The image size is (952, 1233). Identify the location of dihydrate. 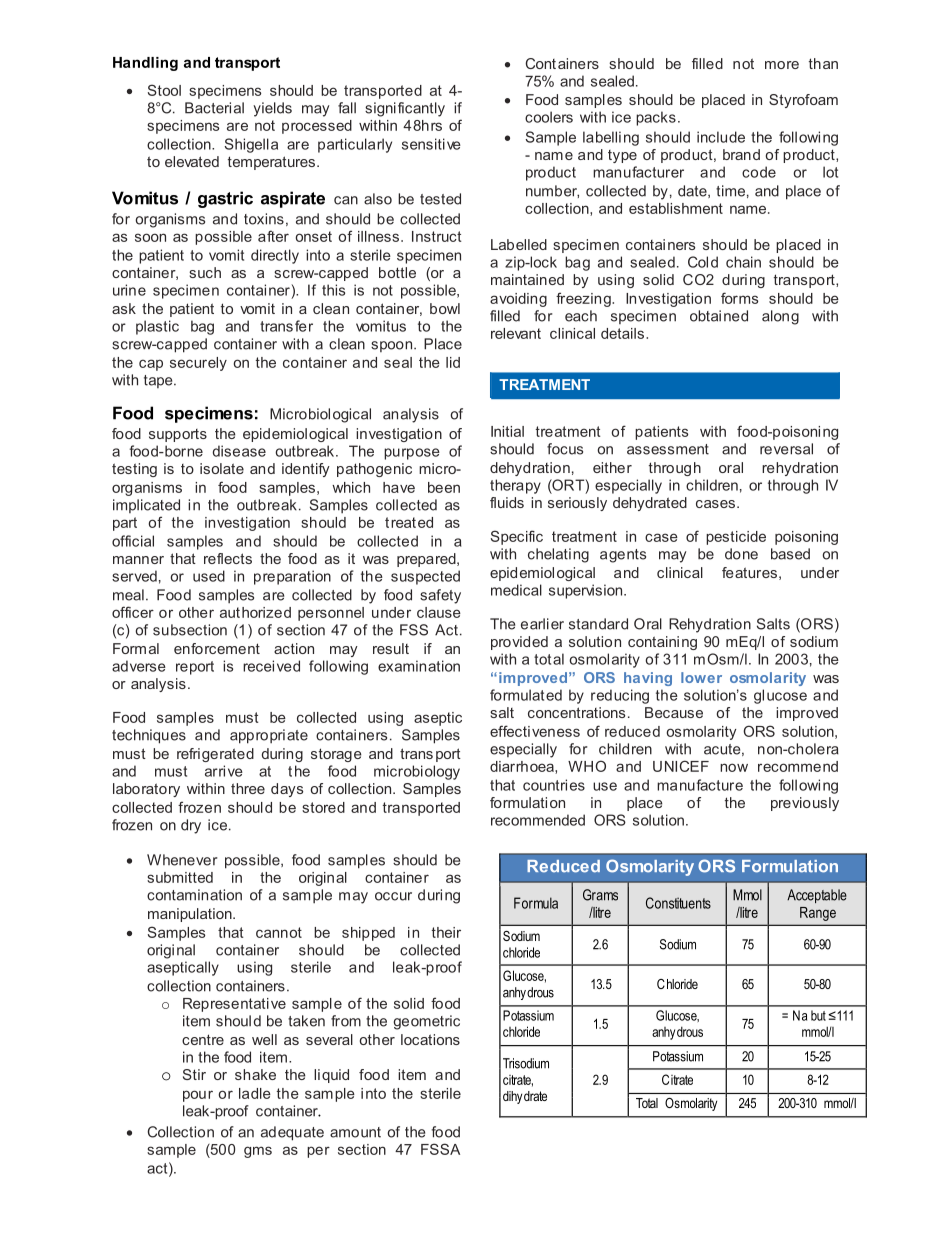
(525, 1097).
